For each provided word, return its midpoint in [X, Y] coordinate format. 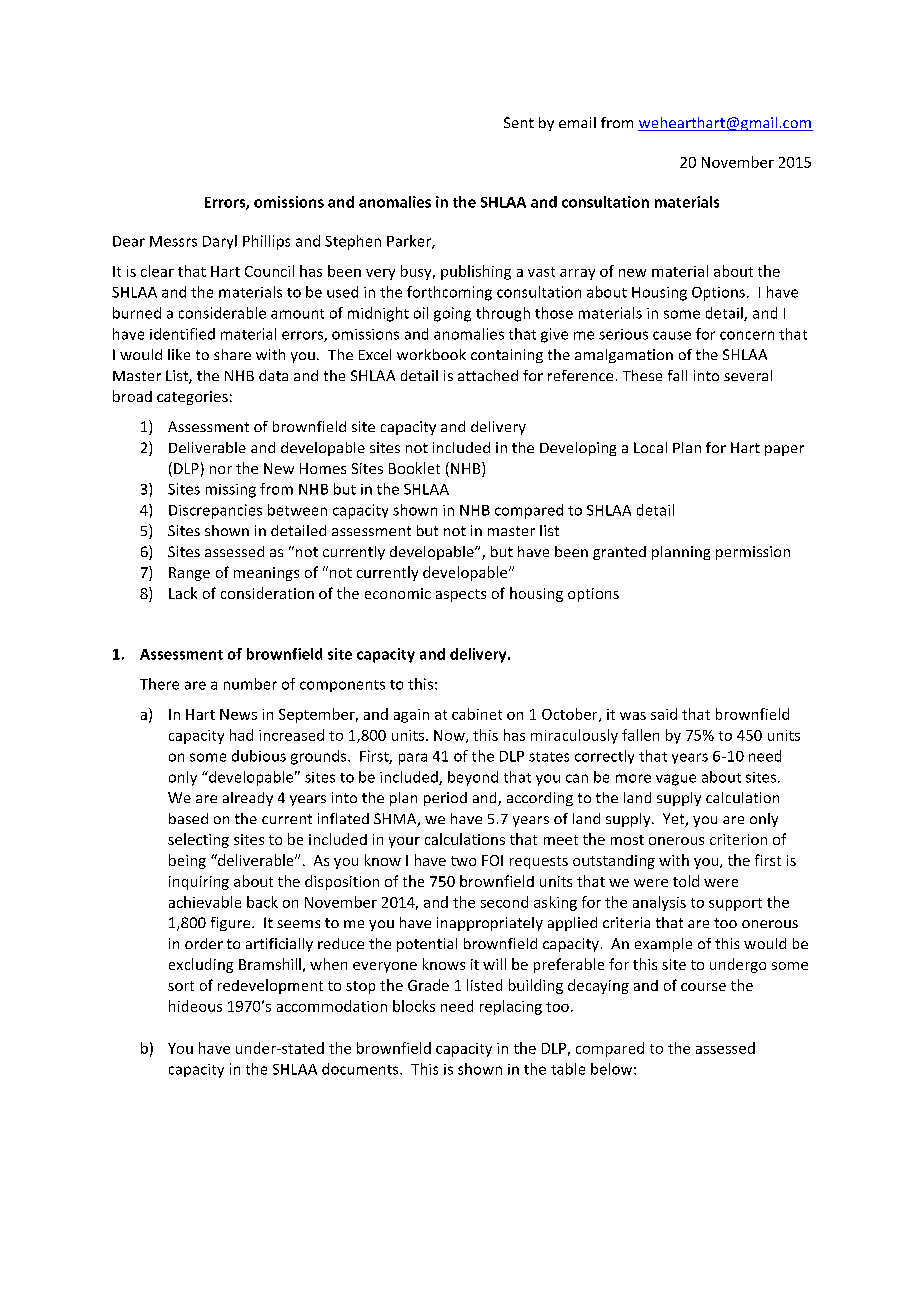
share [232, 354]
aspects [461, 595]
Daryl [220, 242]
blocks [414, 1006]
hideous [195, 1006]
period [445, 799]
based [188, 818]
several [748, 375]
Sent [519, 122]
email [577, 122]
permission [753, 553]
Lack [183, 593]
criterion [738, 839]
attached [488, 375]
